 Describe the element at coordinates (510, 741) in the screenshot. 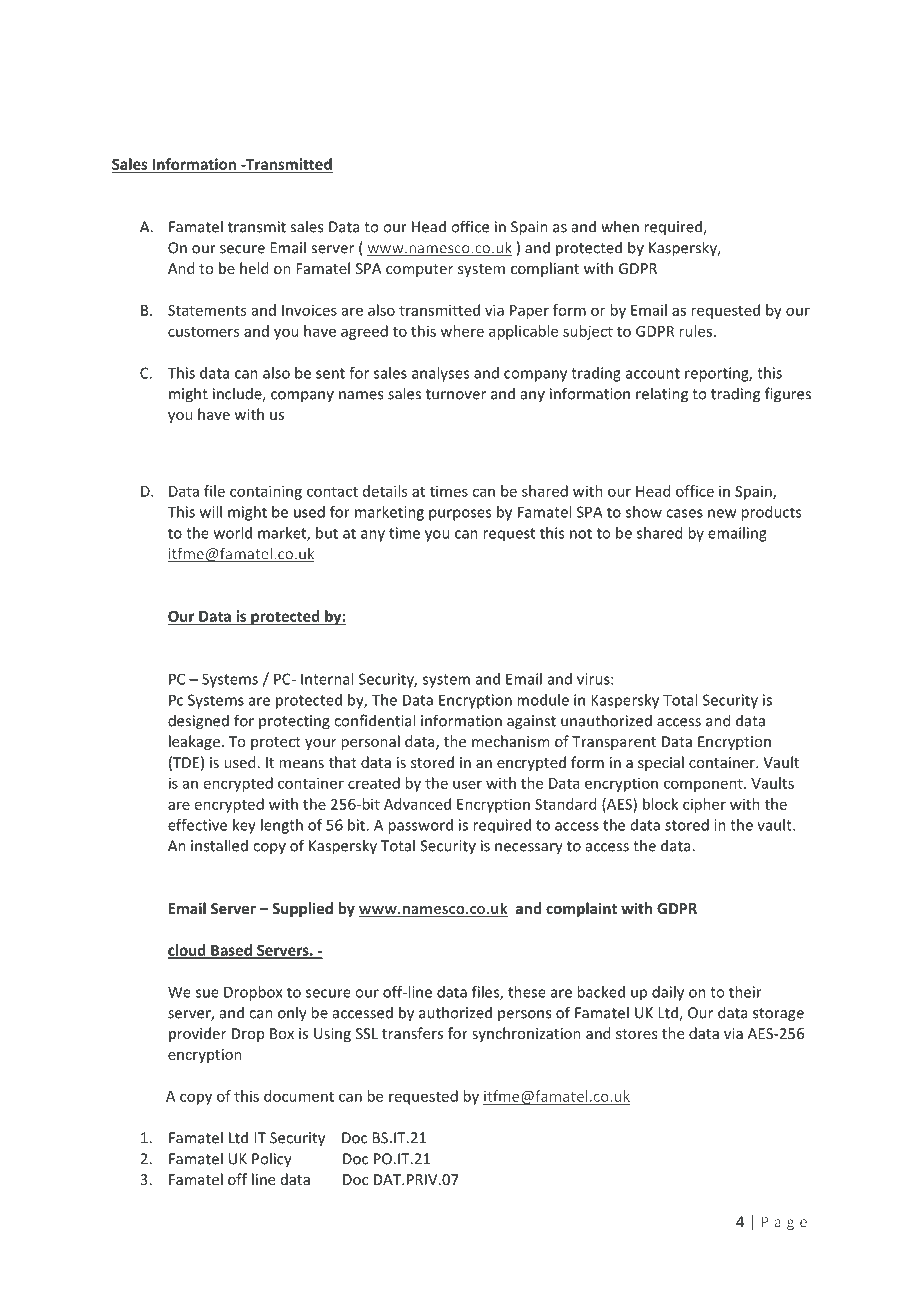

I see `mechanism` at that location.
